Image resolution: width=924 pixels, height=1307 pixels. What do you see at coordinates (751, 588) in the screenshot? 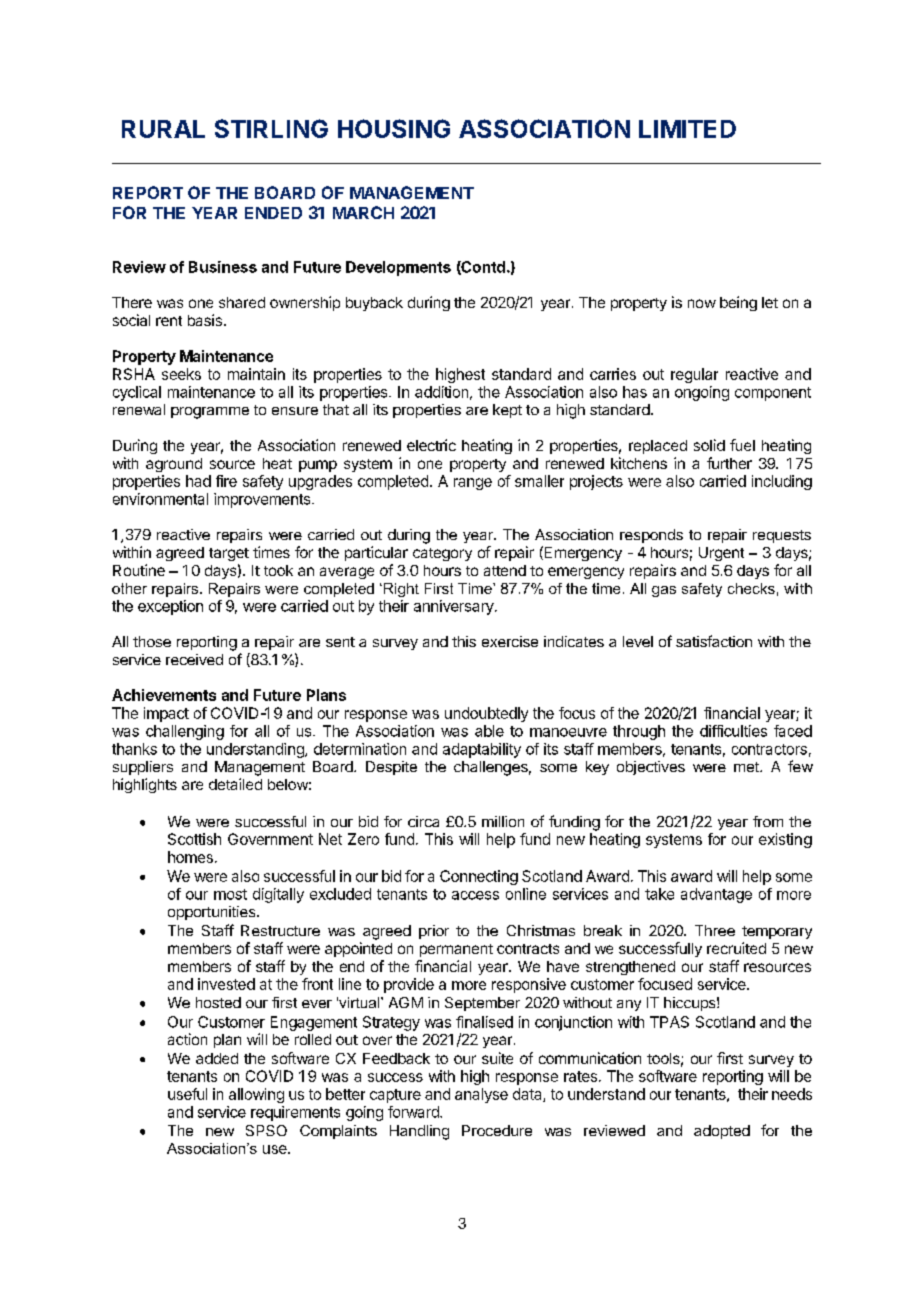
I see `checks` at bounding box center [751, 588].
